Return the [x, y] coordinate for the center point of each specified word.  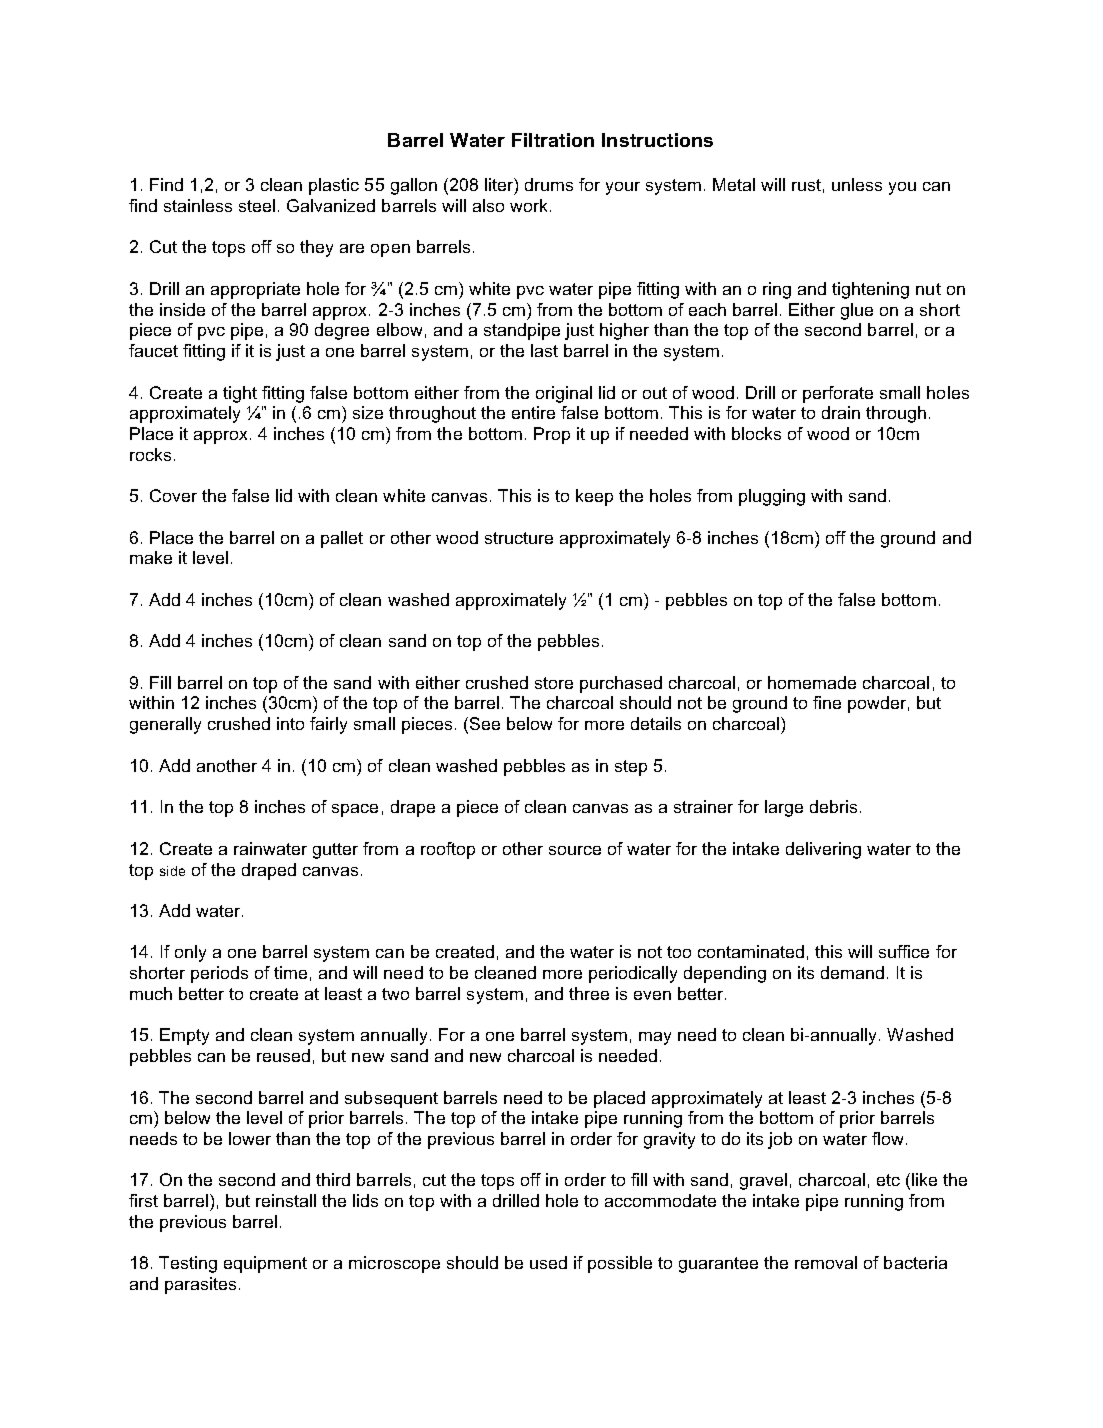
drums [549, 184]
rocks [150, 454]
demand [852, 972]
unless [857, 184]
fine [827, 702]
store [554, 683]
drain [841, 412]
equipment [265, 1264]
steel [257, 205]
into [290, 723]
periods [219, 974]
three [589, 993]
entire [533, 412]
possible [620, 1264]
